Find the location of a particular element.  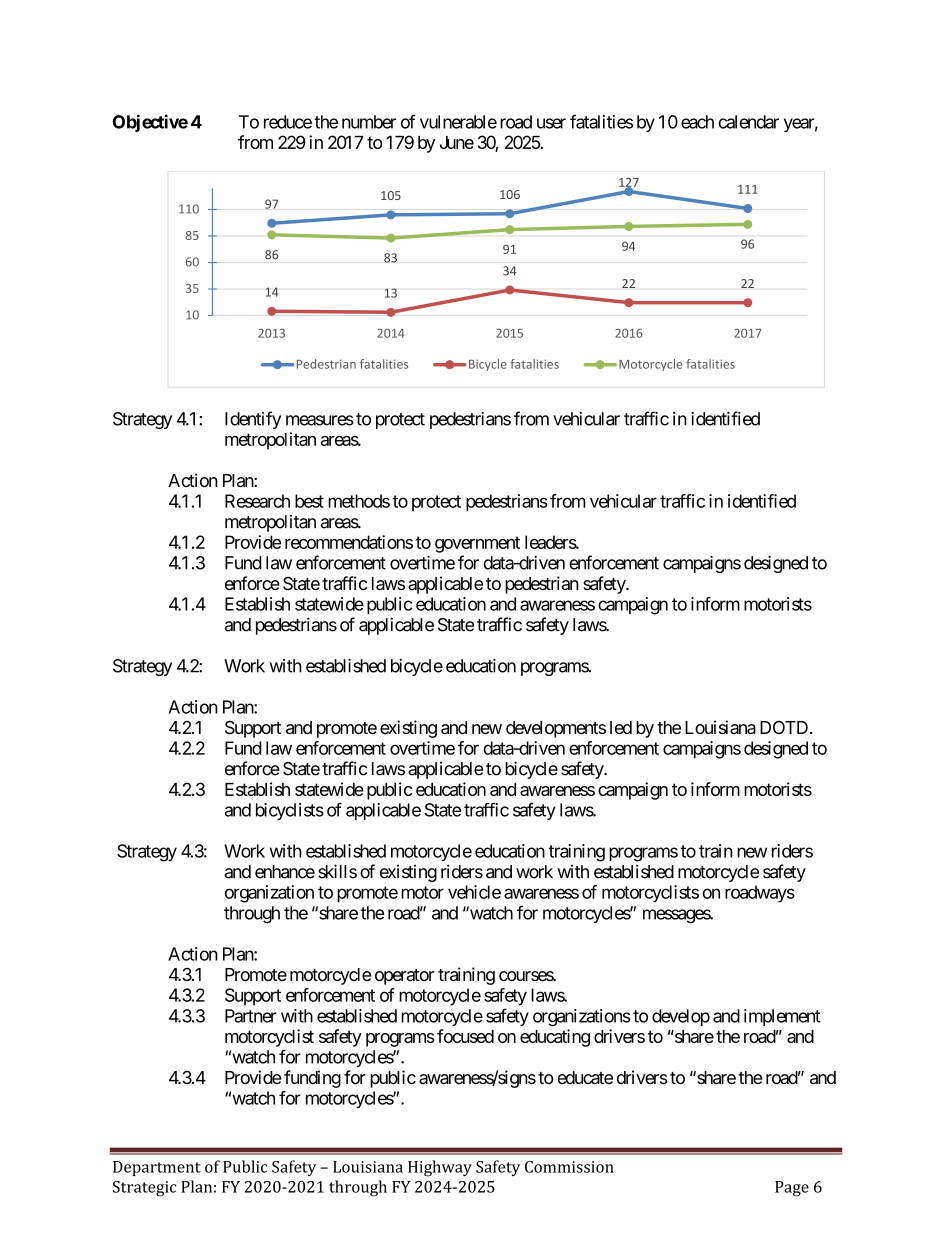

each is located at coordinates (697, 122).
